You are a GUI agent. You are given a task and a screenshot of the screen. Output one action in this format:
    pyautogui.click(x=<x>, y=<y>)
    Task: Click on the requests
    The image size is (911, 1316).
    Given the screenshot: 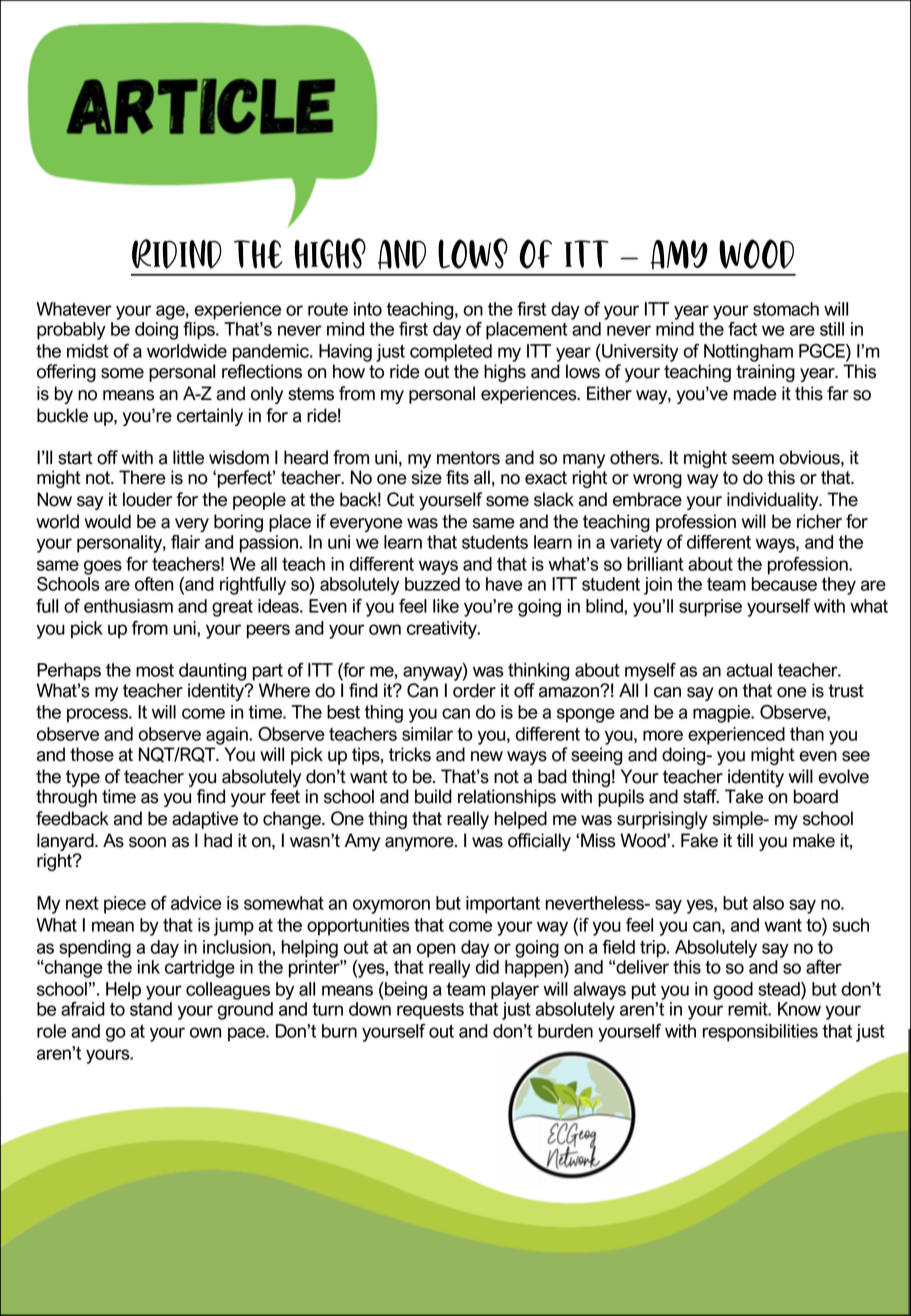 What is the action you would take?
    pyautogui.click(x=430, y=1011)
